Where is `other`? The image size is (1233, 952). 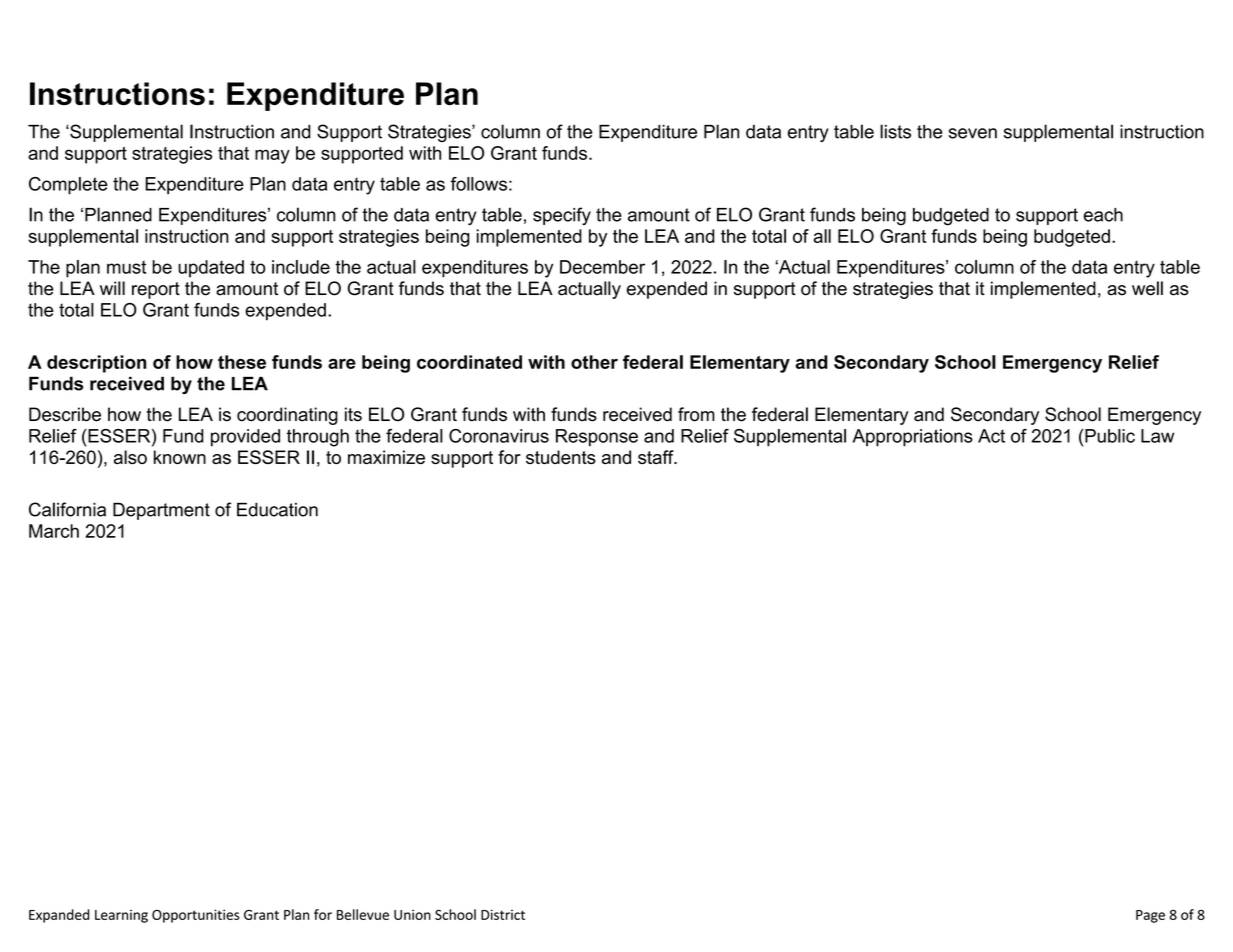
other is located at coordinates (594, 362).
